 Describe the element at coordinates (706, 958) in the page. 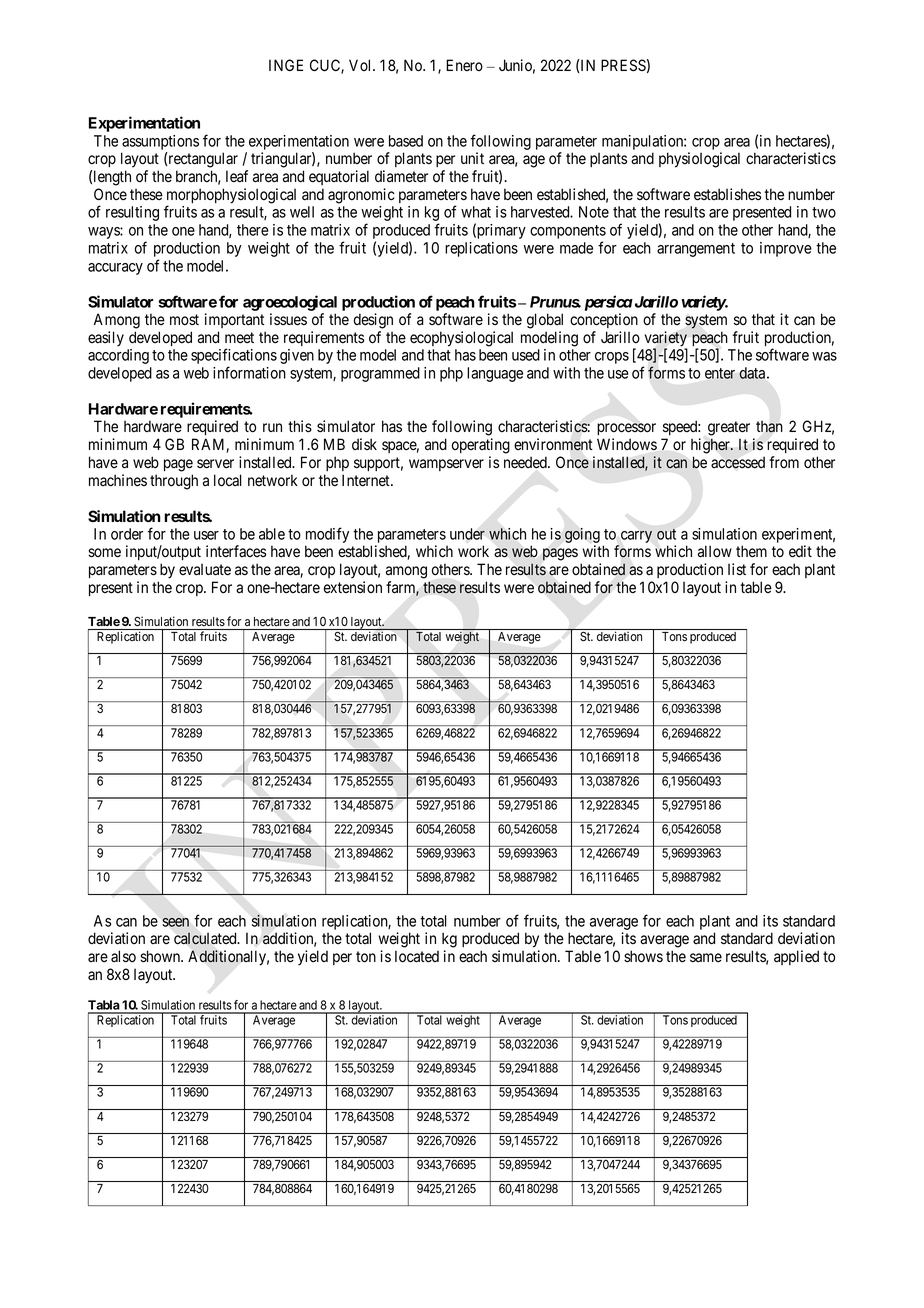

I see `same` at that location.
